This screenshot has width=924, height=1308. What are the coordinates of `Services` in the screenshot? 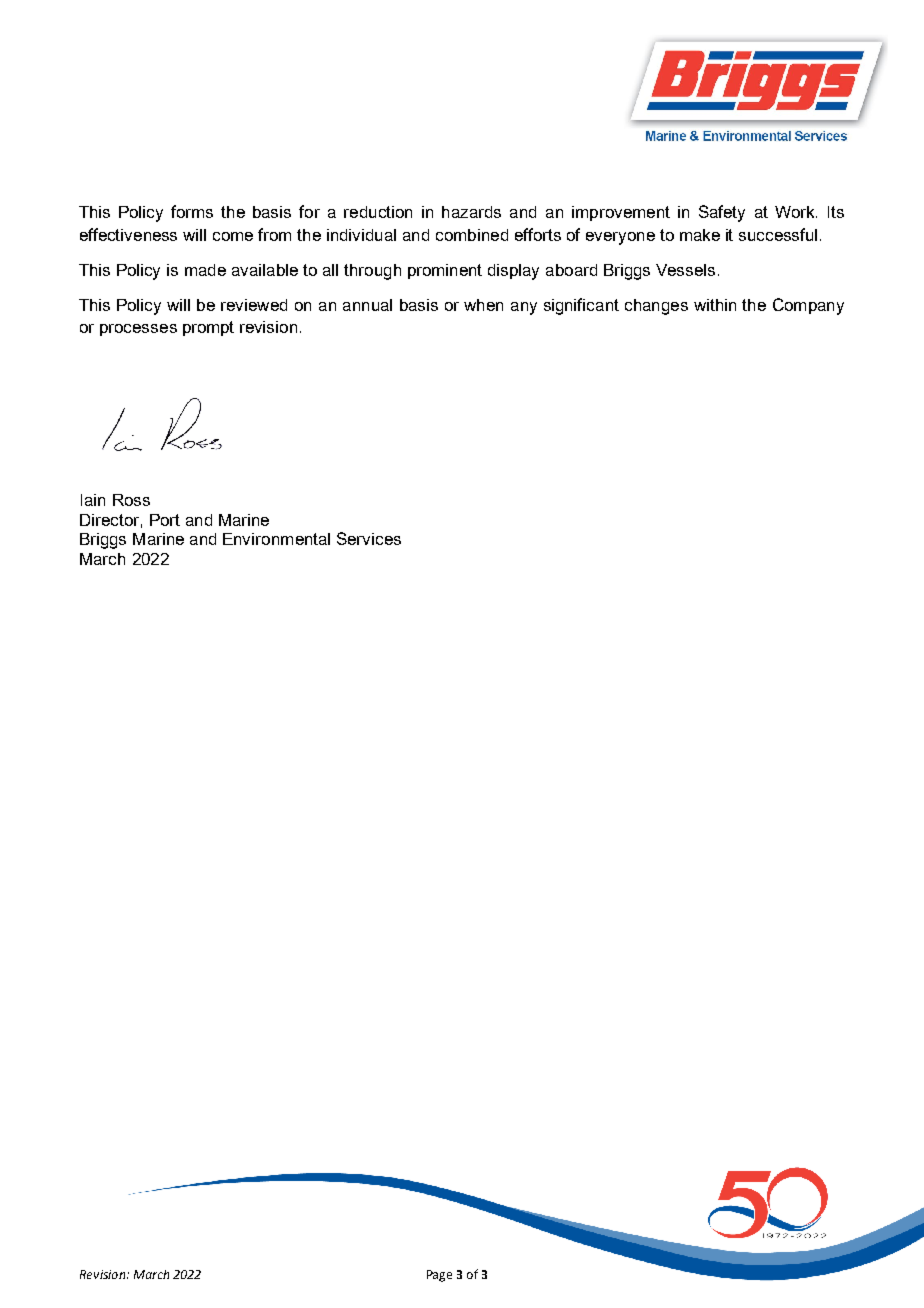 It's located at (369, 538).
